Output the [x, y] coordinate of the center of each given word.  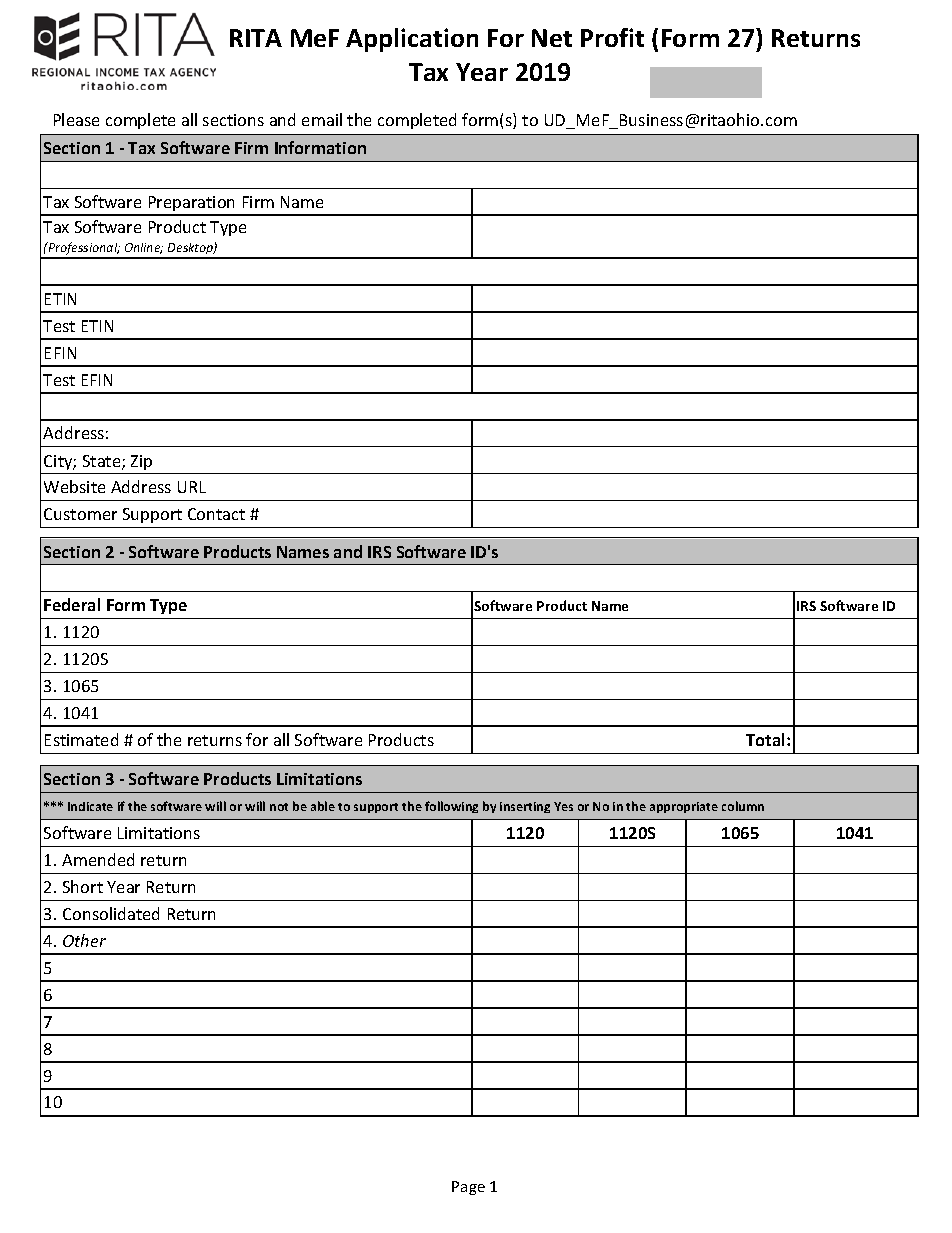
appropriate [684, 807]
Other [84, 940]
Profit [612, 37]
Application [412, 40]
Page [468, 1188]
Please [76, 119]
